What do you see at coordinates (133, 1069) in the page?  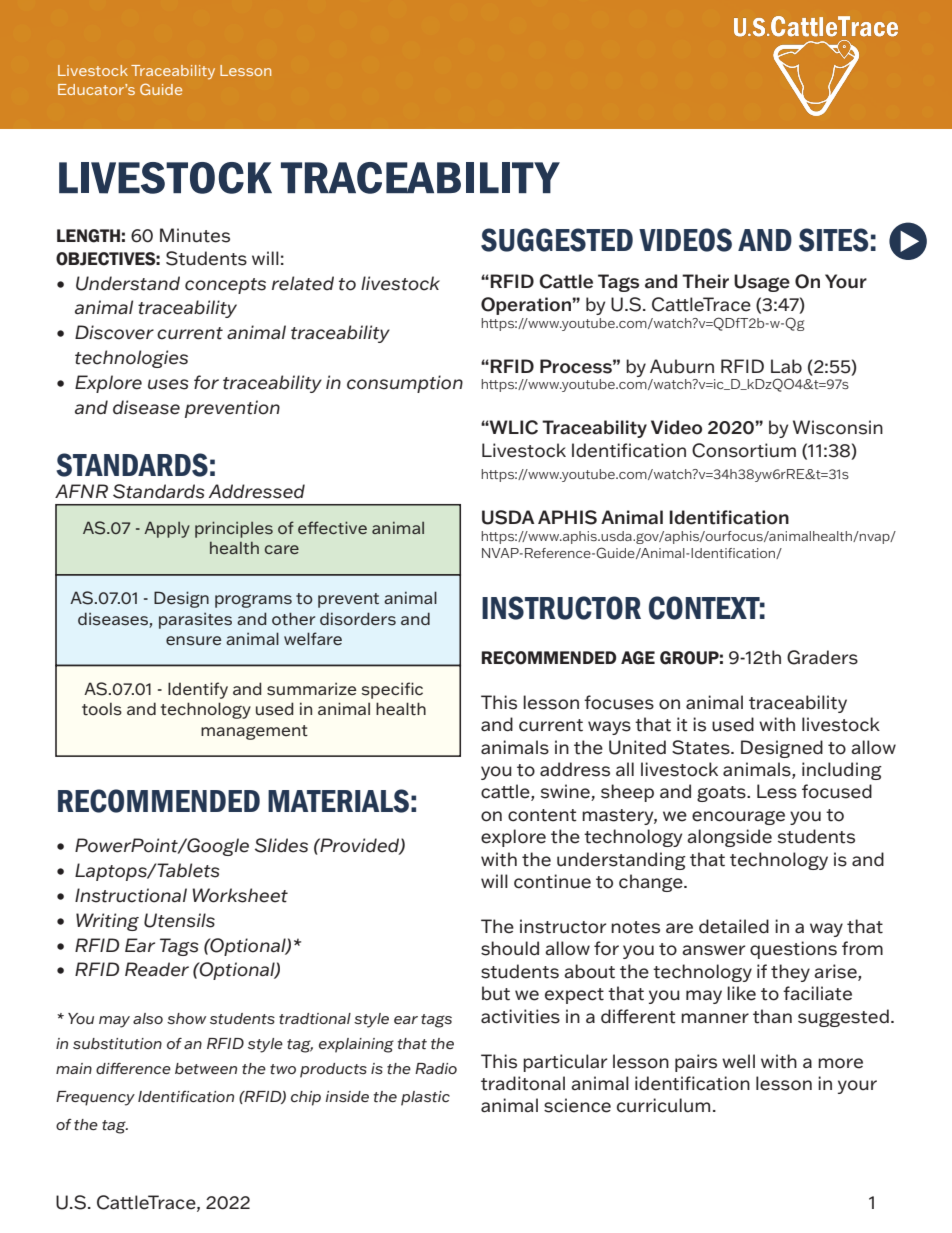 I see `difference` at bounding box center [133, 1069].
